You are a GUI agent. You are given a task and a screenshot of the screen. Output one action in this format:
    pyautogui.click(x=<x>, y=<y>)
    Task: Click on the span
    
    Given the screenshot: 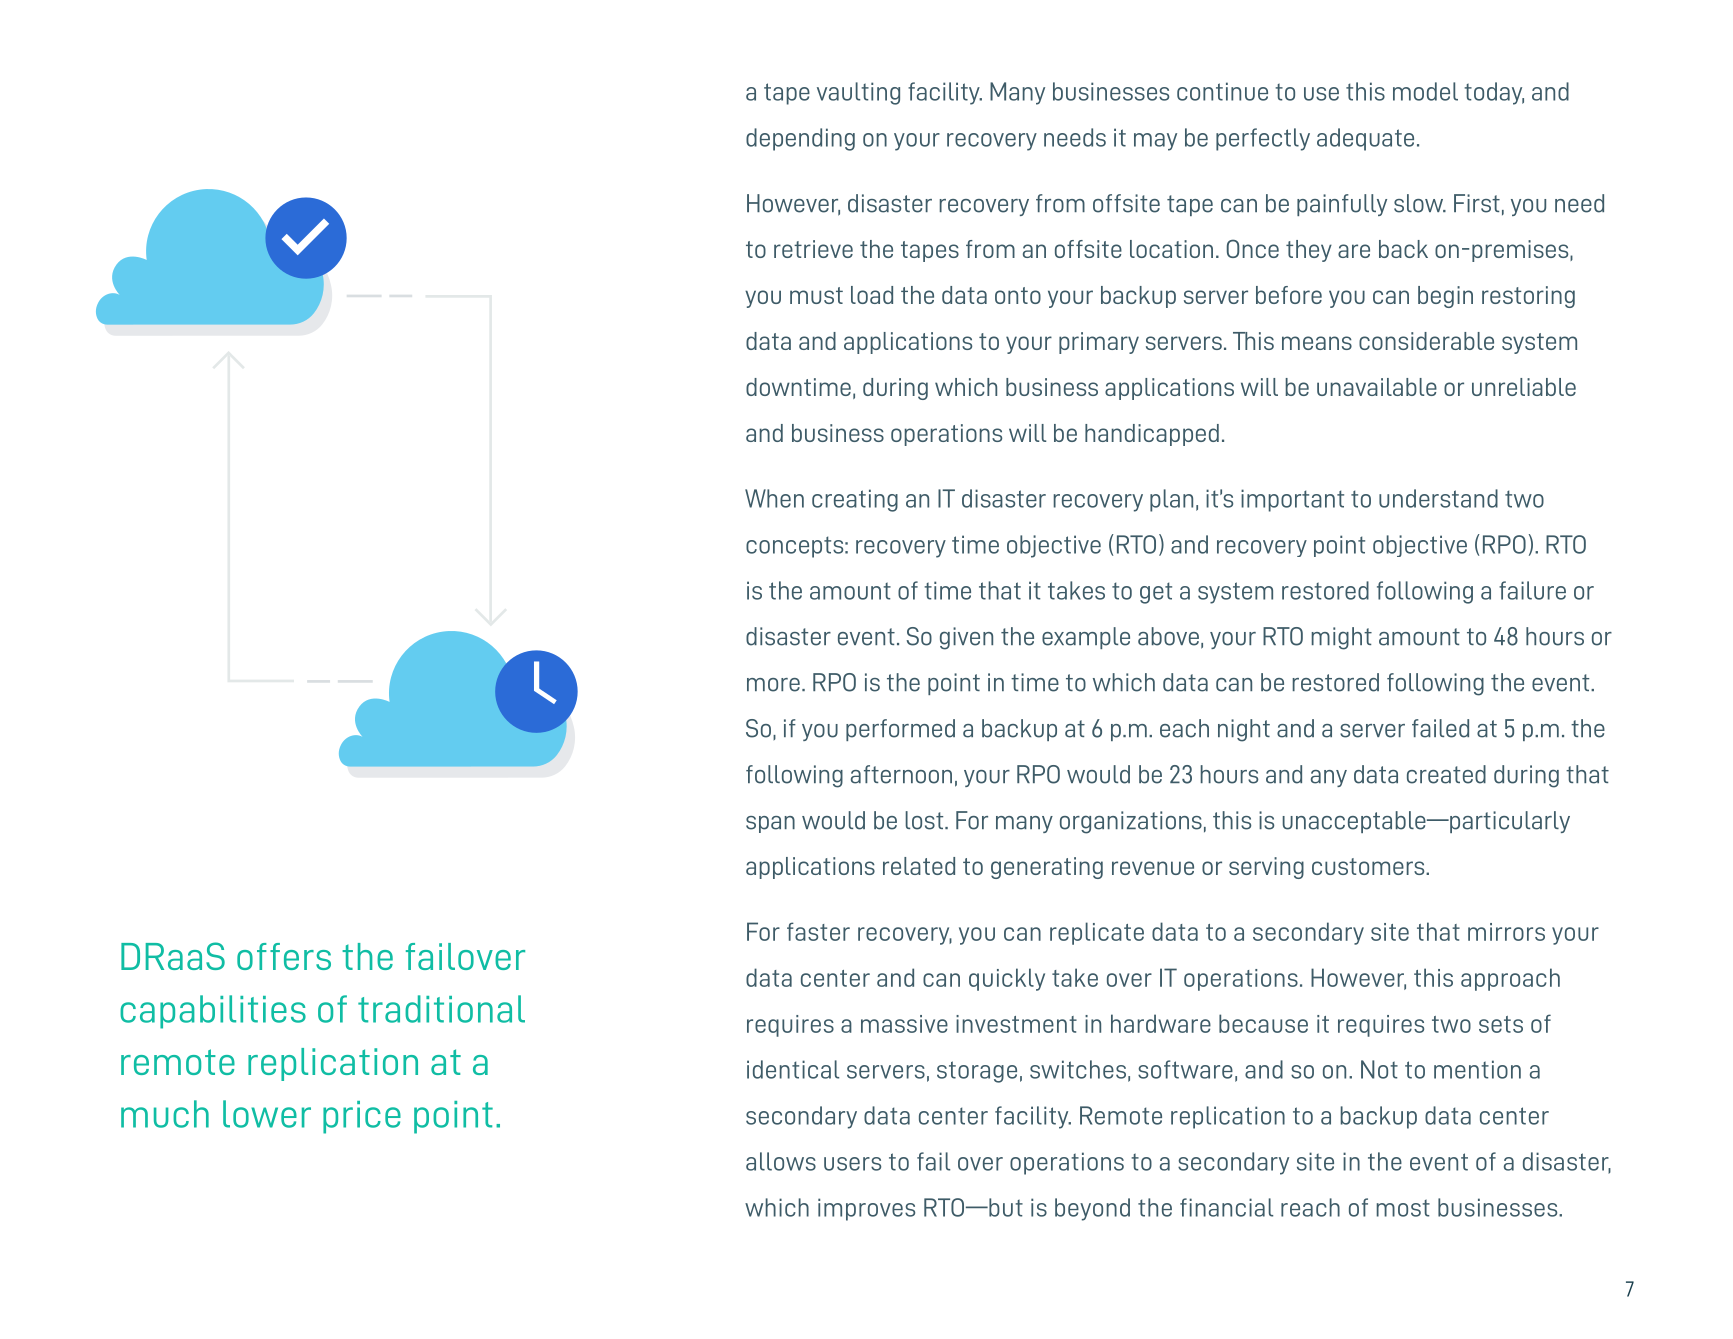 What is the action you would take?
    pyautogui.click(x=770, y=824)
